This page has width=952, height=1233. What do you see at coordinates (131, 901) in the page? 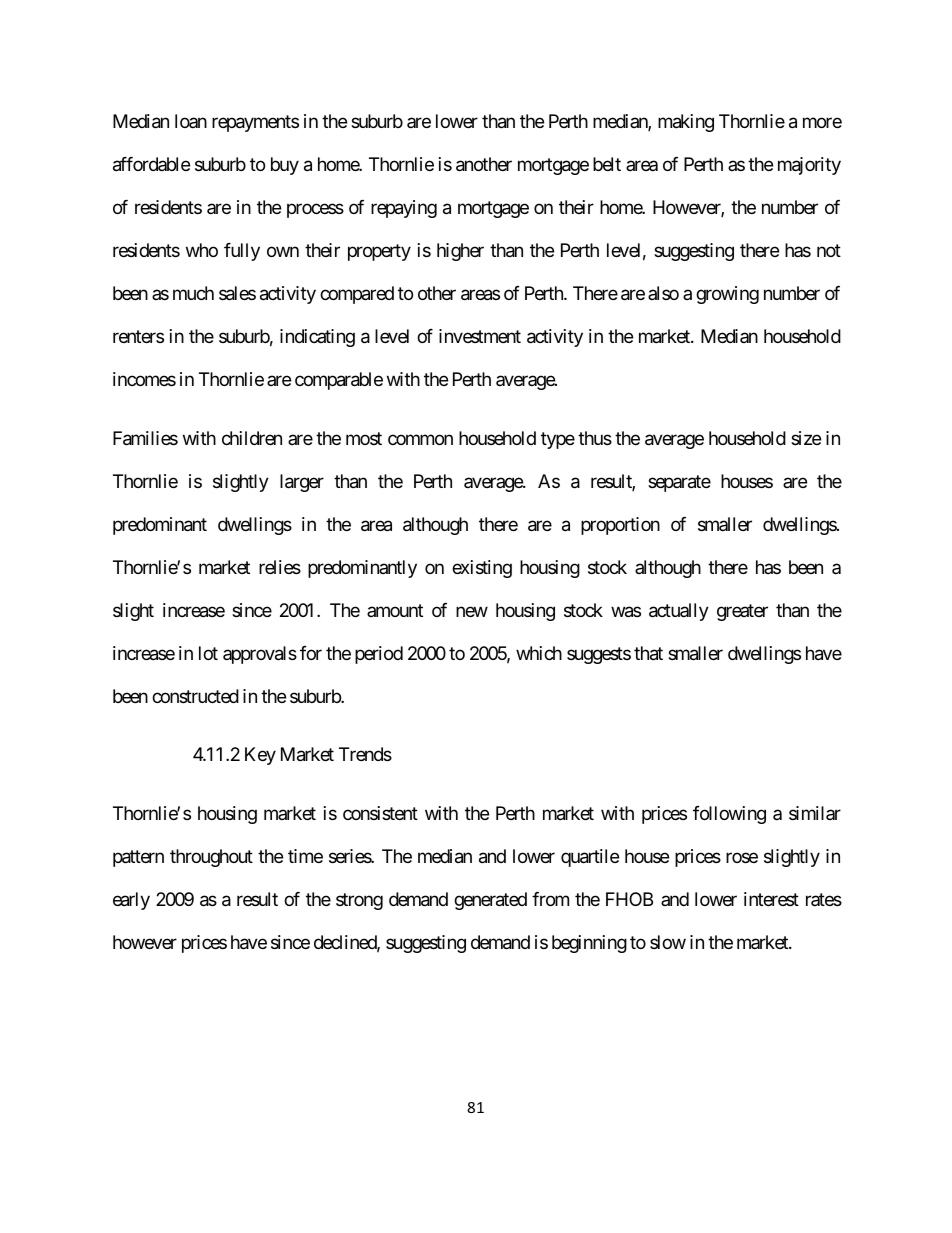
I see `early` at bounding box center [131, 901].
